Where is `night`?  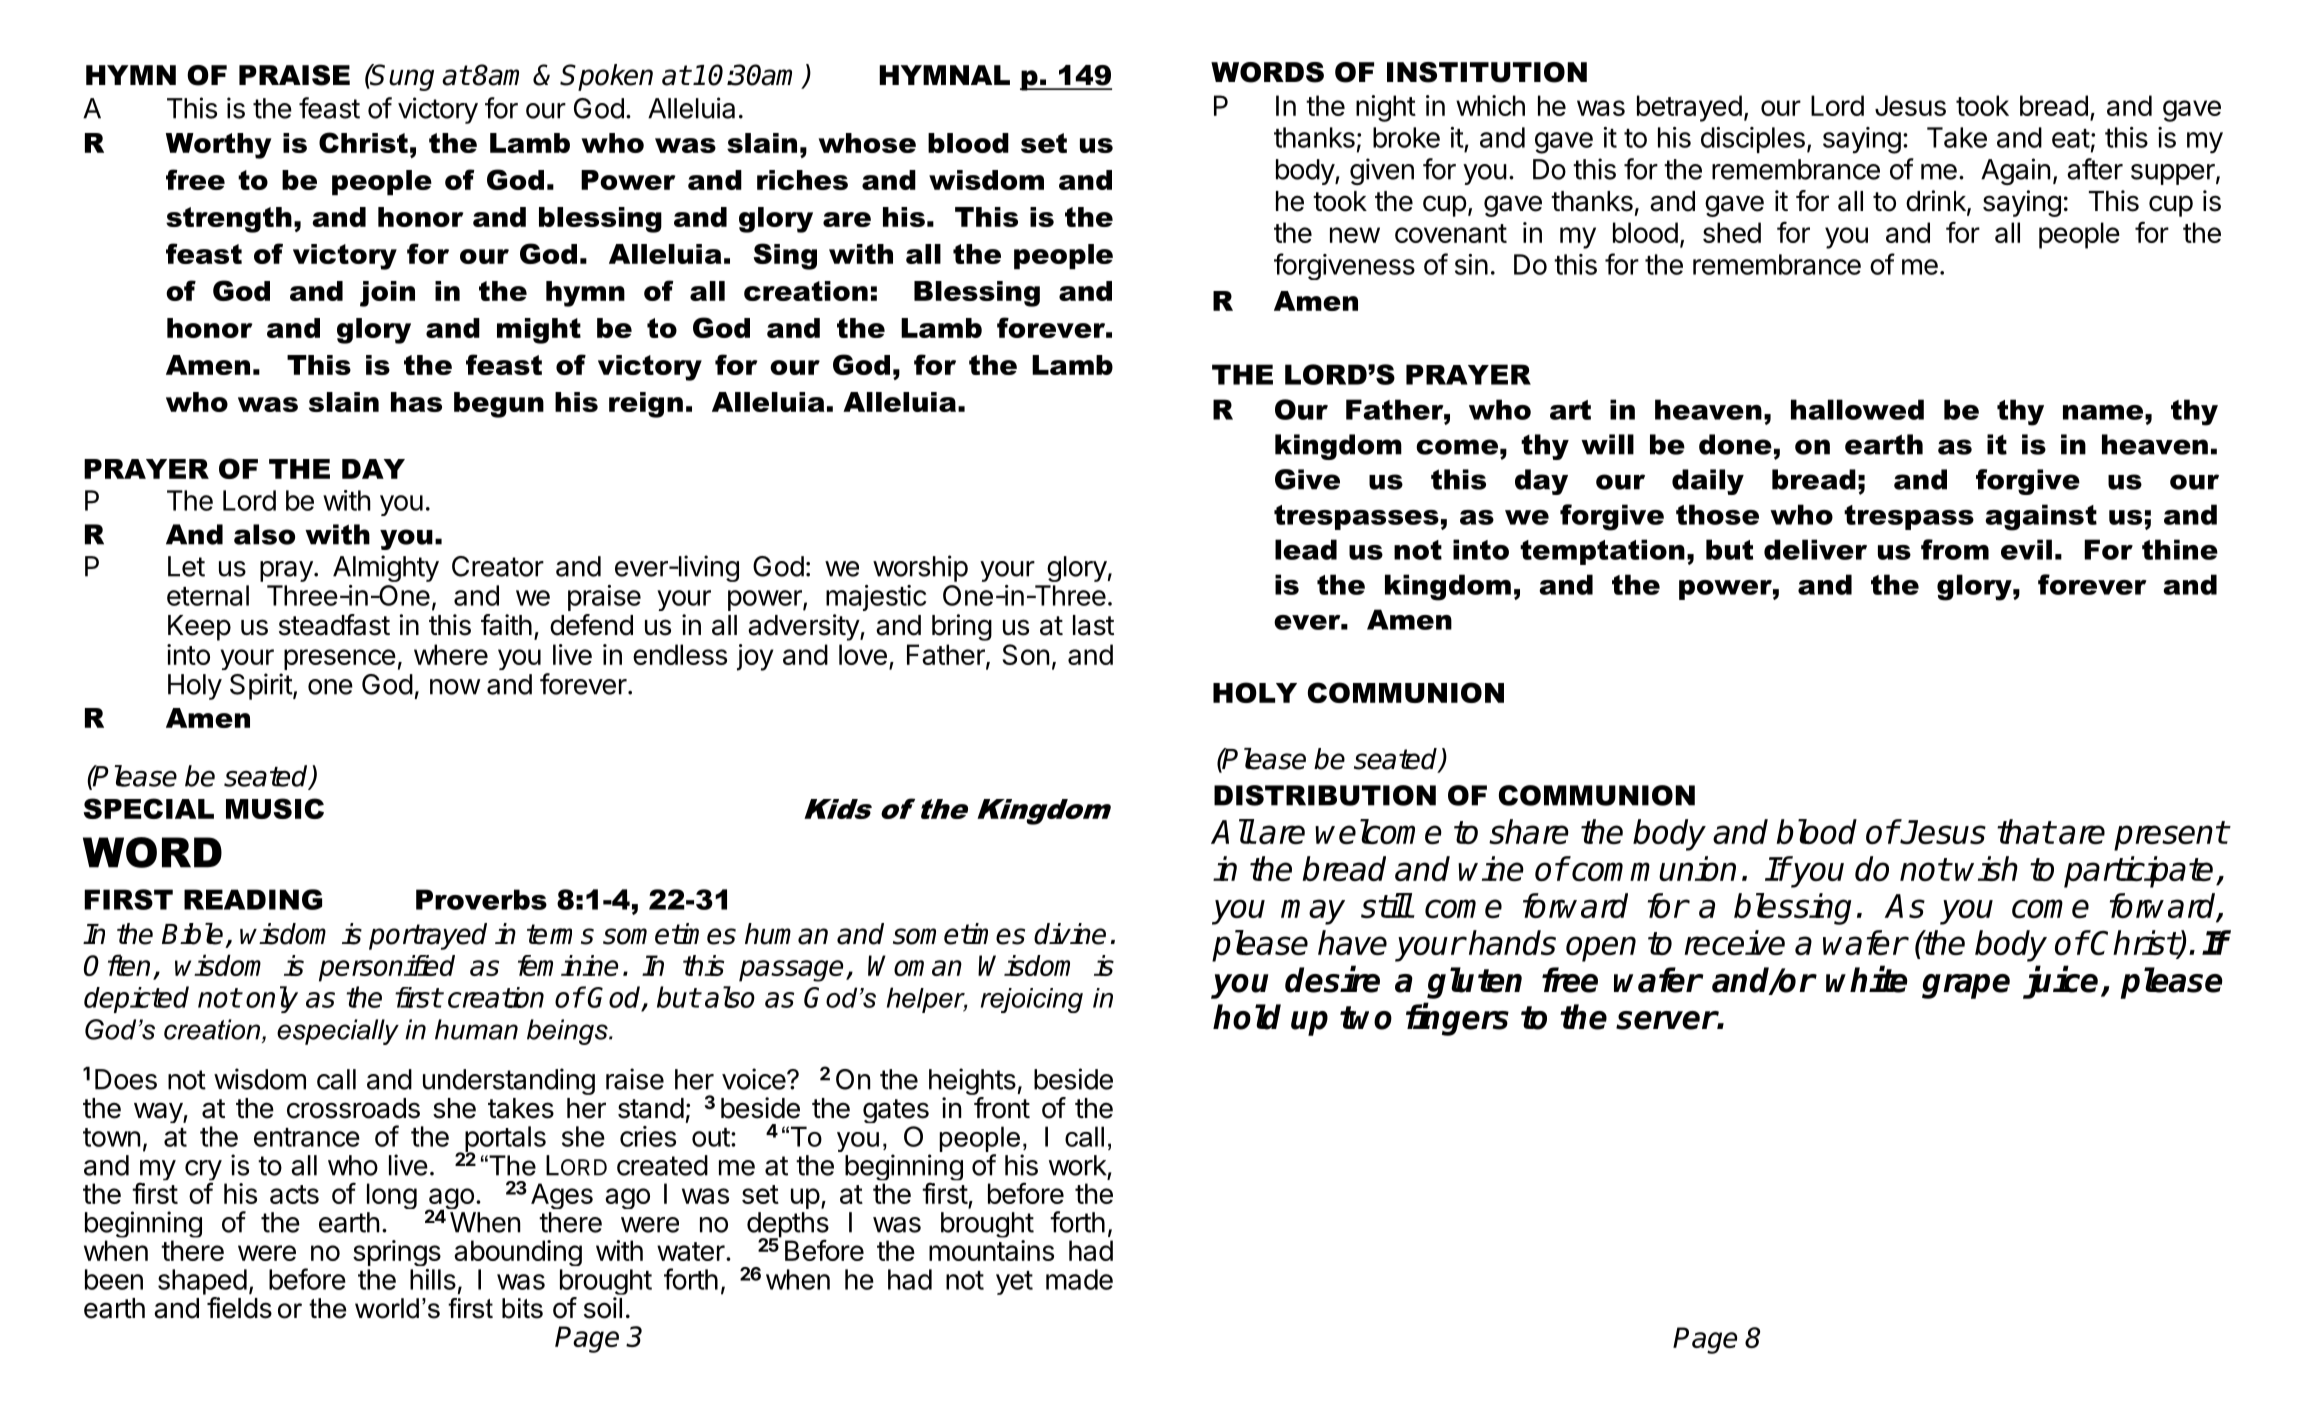 night is located at coordinates (1386, 108).
